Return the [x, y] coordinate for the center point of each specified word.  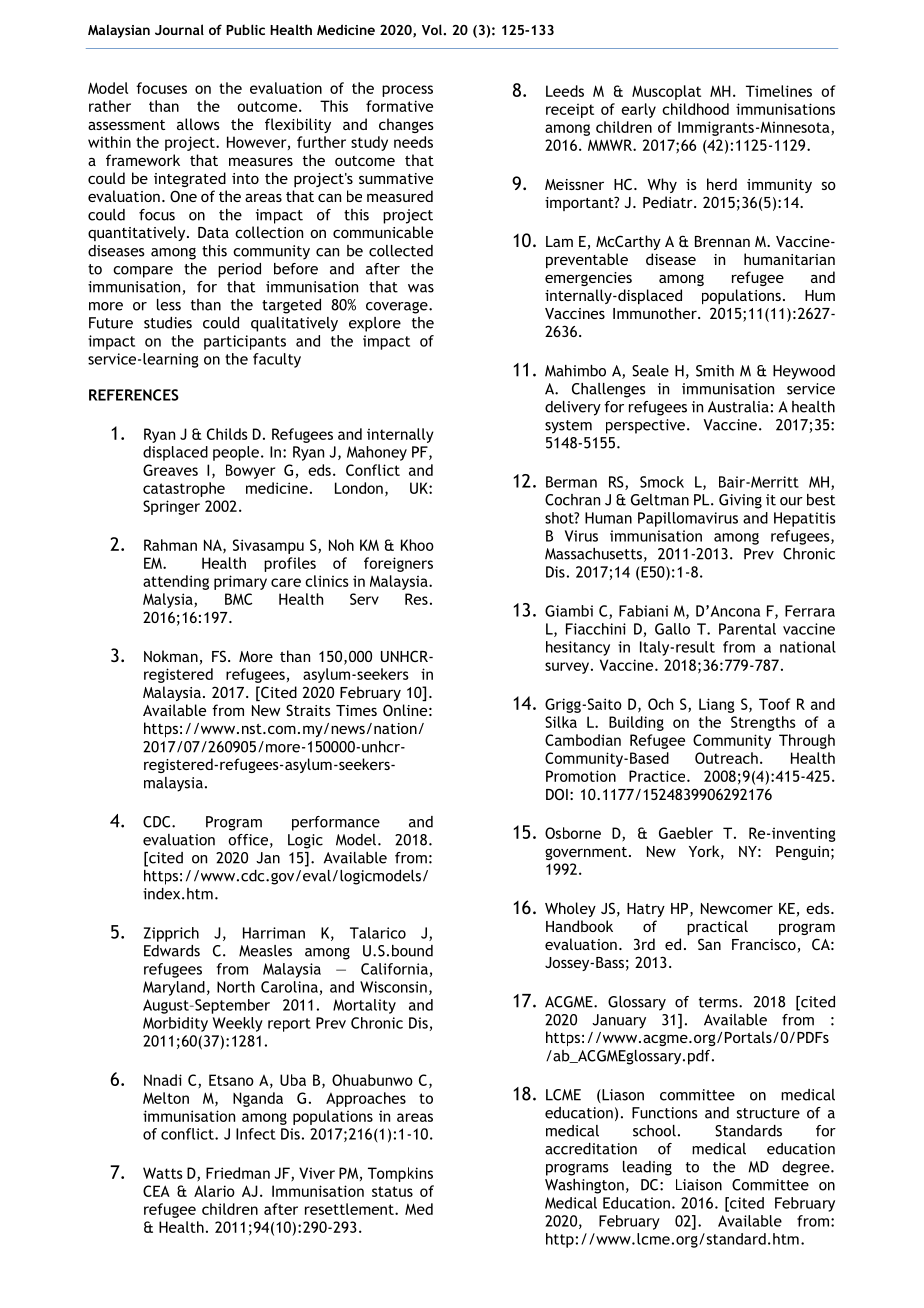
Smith [715, 371]
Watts [163, 1173]
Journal [179, 29]
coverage [398, 308]
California [394, 969]
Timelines [779, 91]
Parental [747, 629]
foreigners [398, 564]
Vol [433, 29]
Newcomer [737, 908]
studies [168, 323]
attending [176, 582]
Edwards [172, 951]
